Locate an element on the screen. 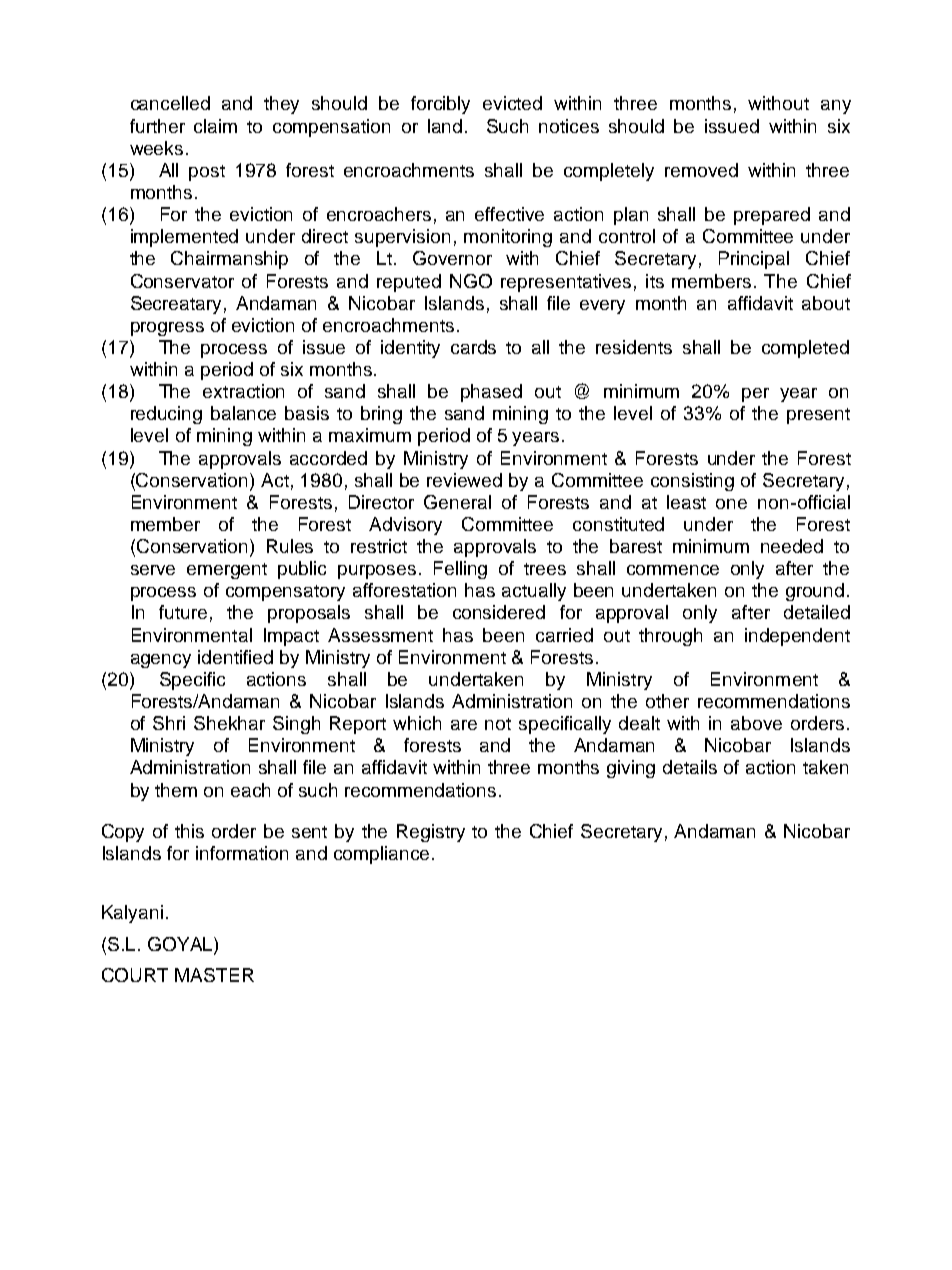 This screenshot has width=952, height=1270. which is located at coordinates (417, 723).
